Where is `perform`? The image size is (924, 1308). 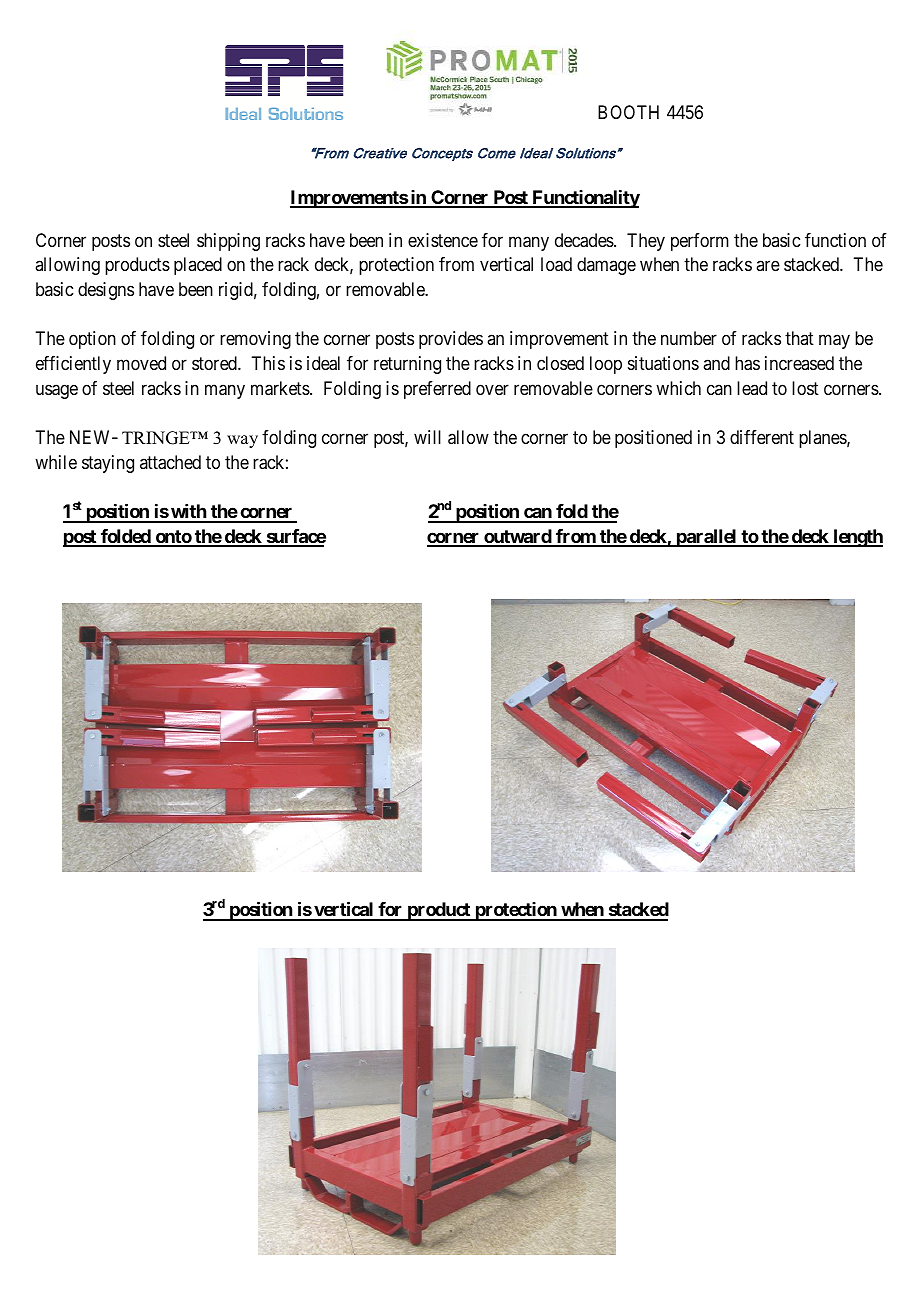
perform is located at coordinates (700, 242).
